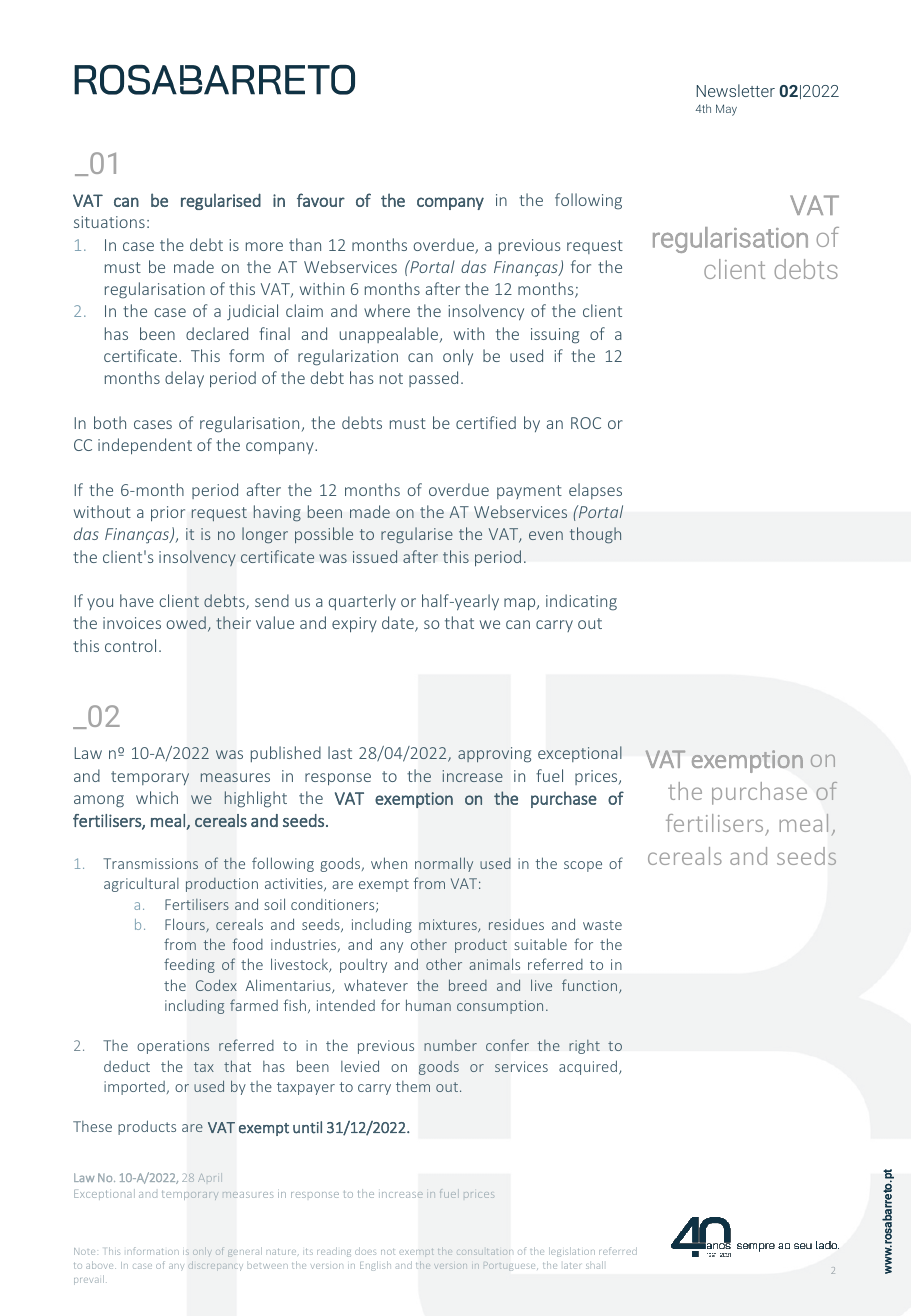 The image size is (911, 1316). What do you see at coordinates (583, 866) in the screenshot?
I see `scope` at bounding box center [583, 866].
